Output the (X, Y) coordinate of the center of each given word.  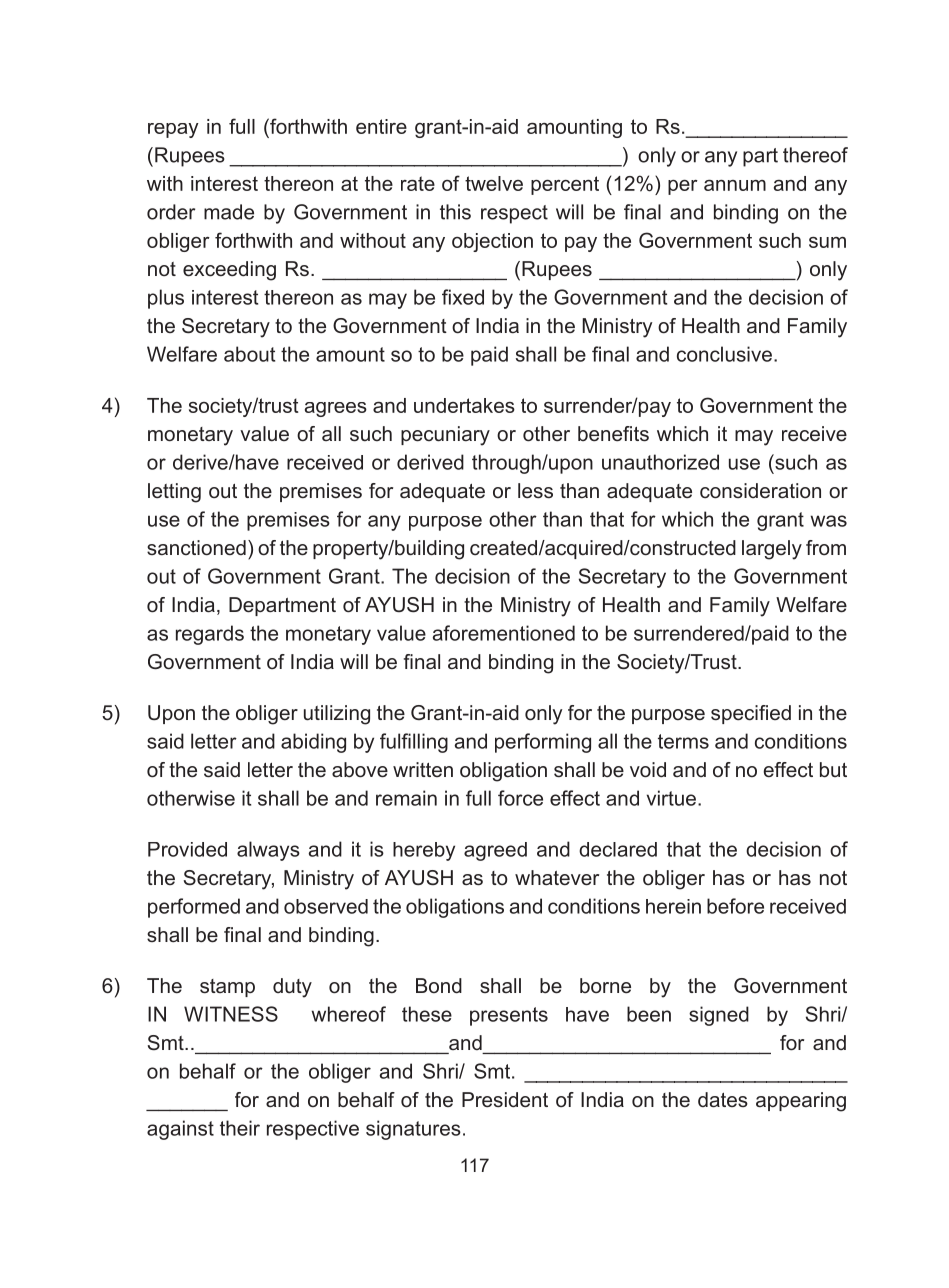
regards (210, 635)
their (240, 1128)
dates (723, 1100)
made (229, 212)
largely (772, 550)
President (505, 1100)
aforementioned (504, 633)
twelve (494, 183)
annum (735, 185)
